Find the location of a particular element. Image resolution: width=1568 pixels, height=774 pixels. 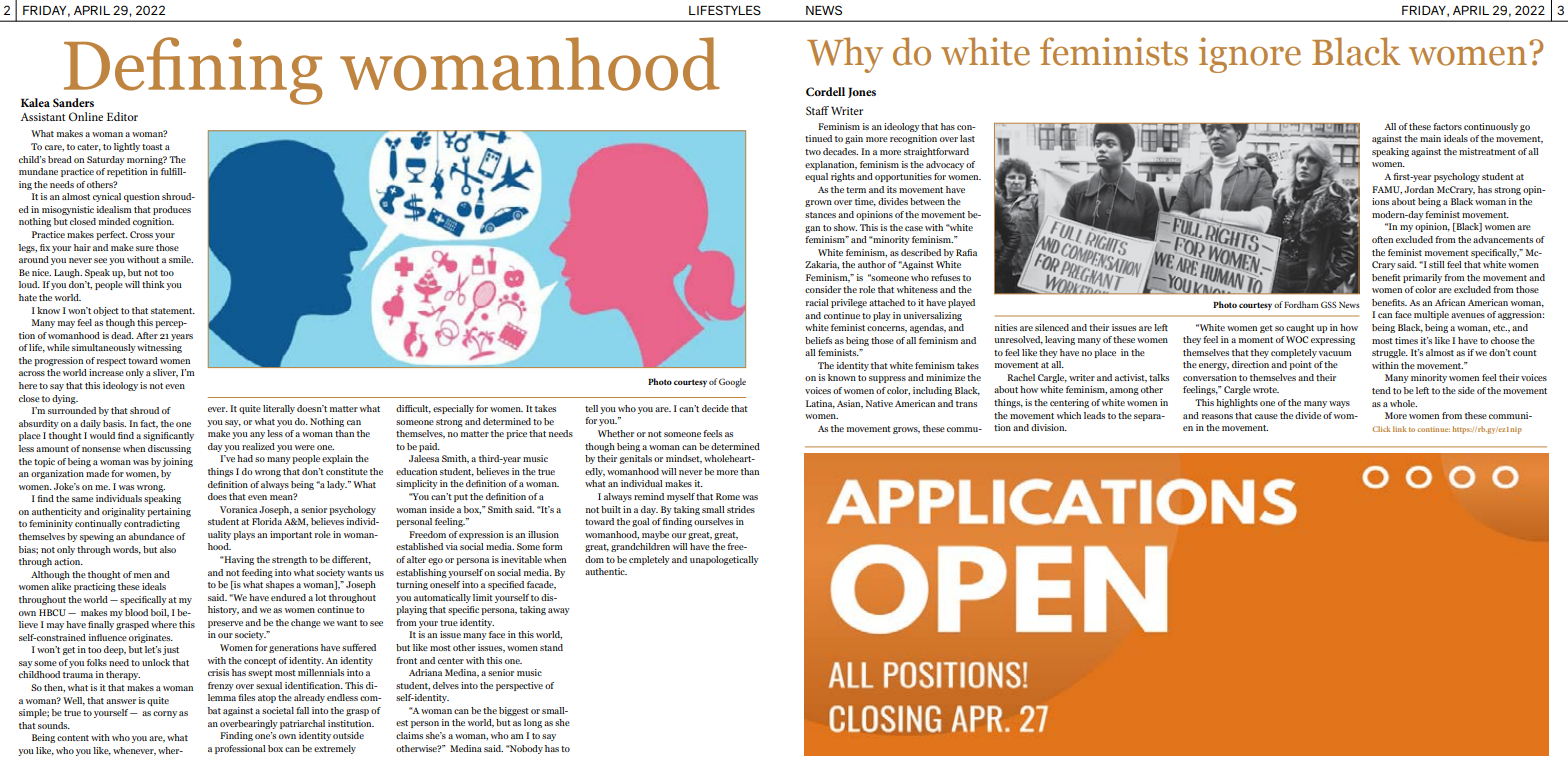

Cordell is located at coordinates (825, 91).
